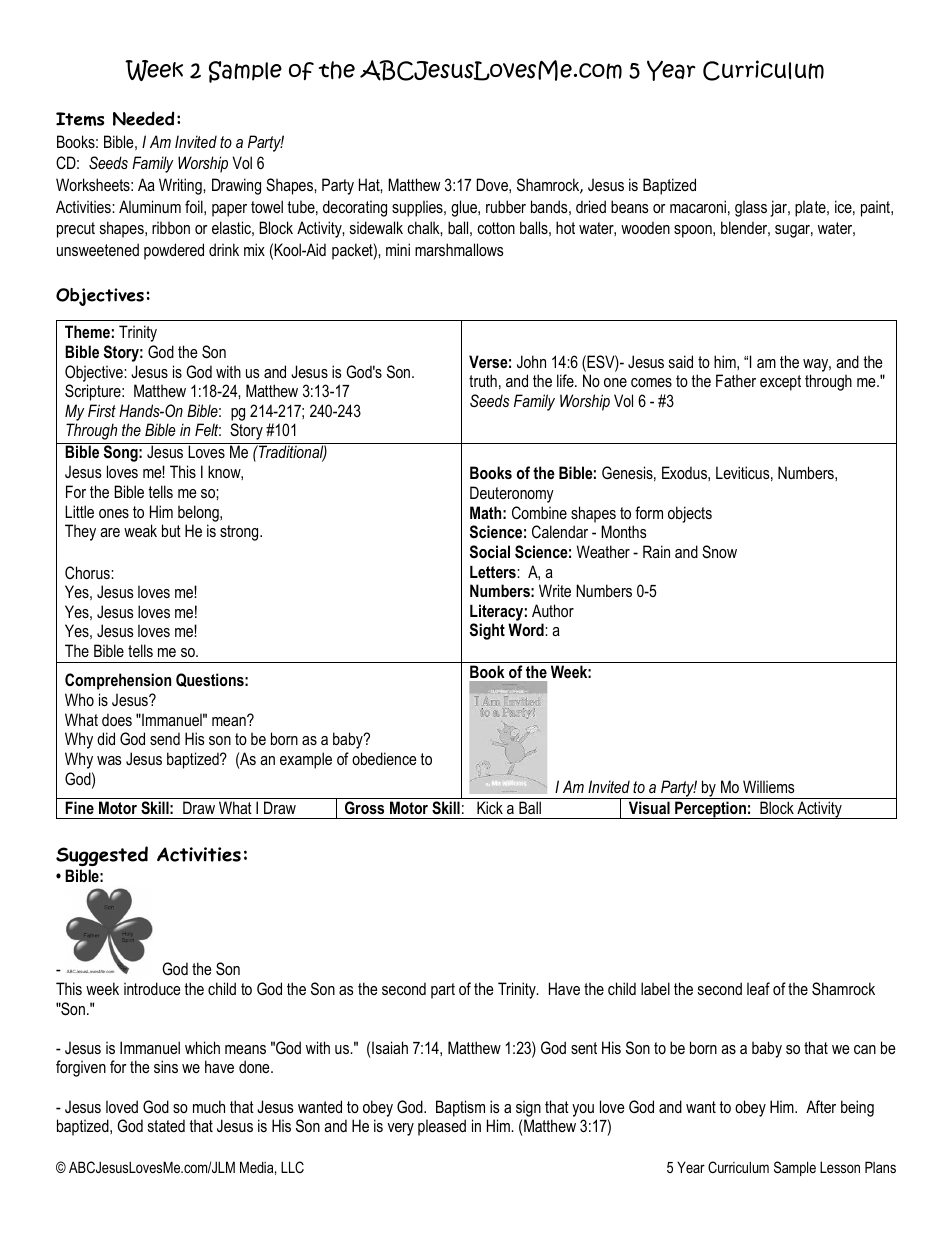  I want to click on Sight, so click(487, 631).
